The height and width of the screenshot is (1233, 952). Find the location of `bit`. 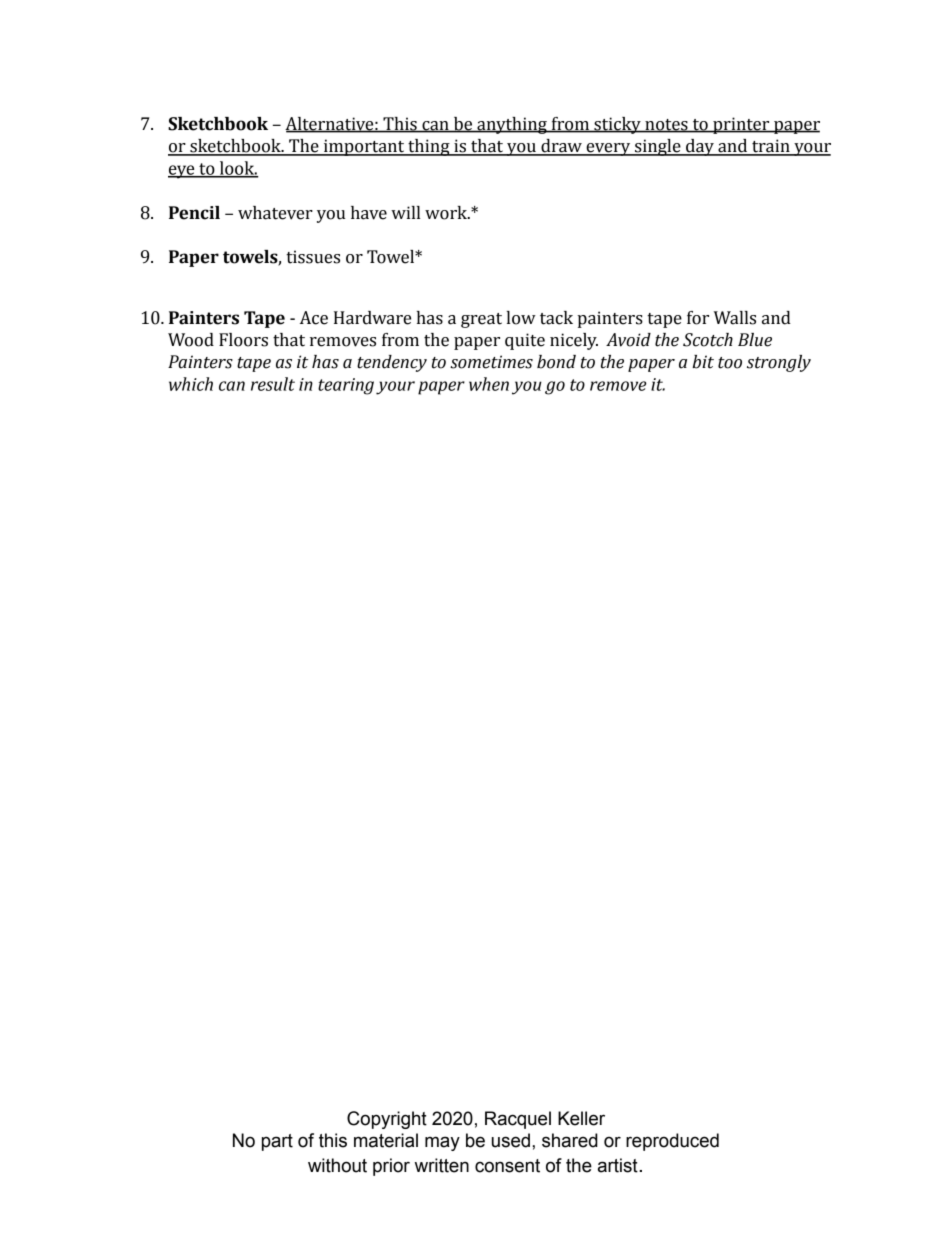

bit is located at coordinates (703, 362).
